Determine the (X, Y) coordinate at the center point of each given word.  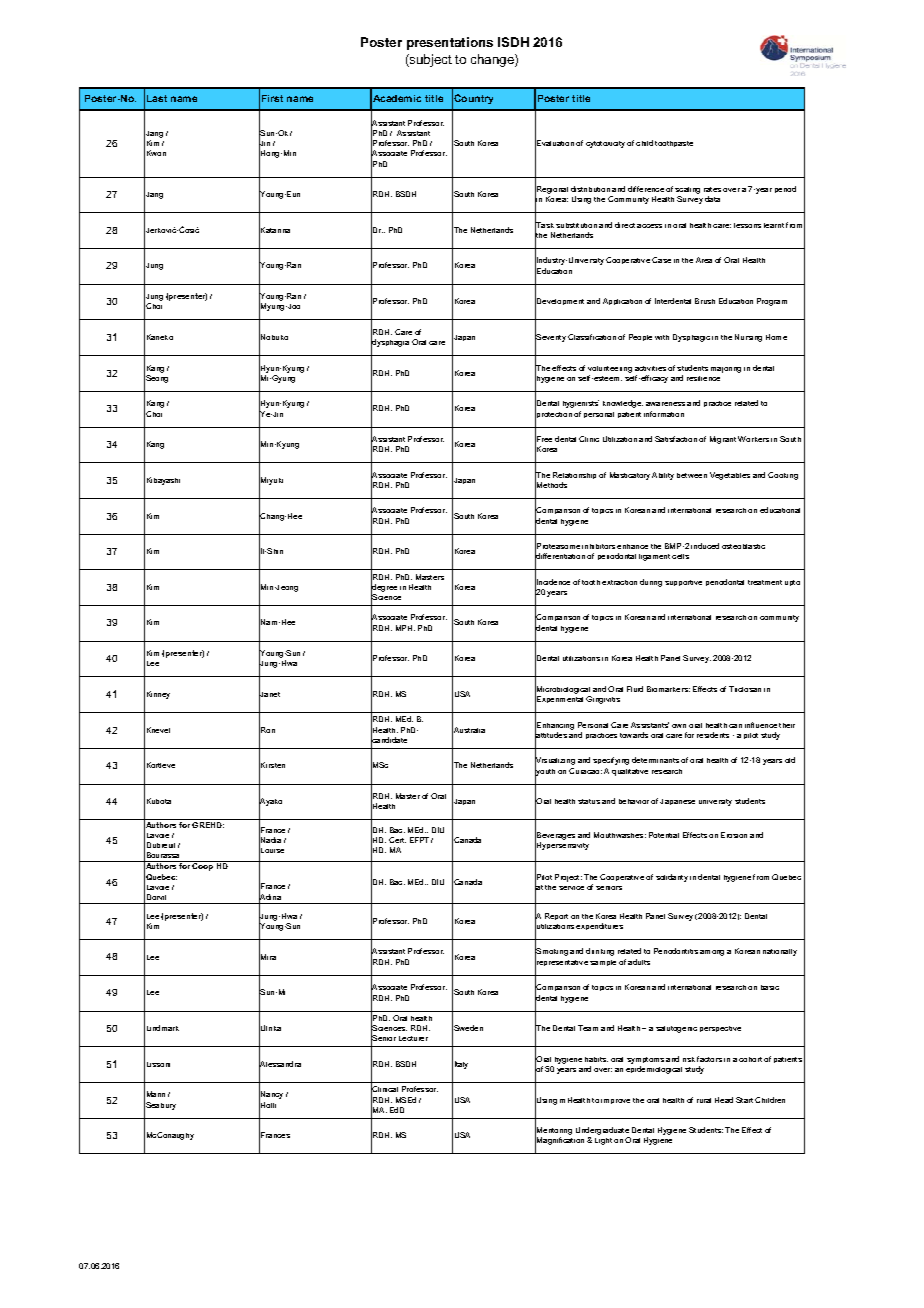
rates (712, 189)
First (272, 98)
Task (544, 225)
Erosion (734, 835)
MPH (405, 628)
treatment (765, 582)
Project (568, 878)
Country (473, 99)
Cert (397, 840)
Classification (592, 337)
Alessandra (280, 1064)
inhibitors (598, 546)
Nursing (748, 338)
